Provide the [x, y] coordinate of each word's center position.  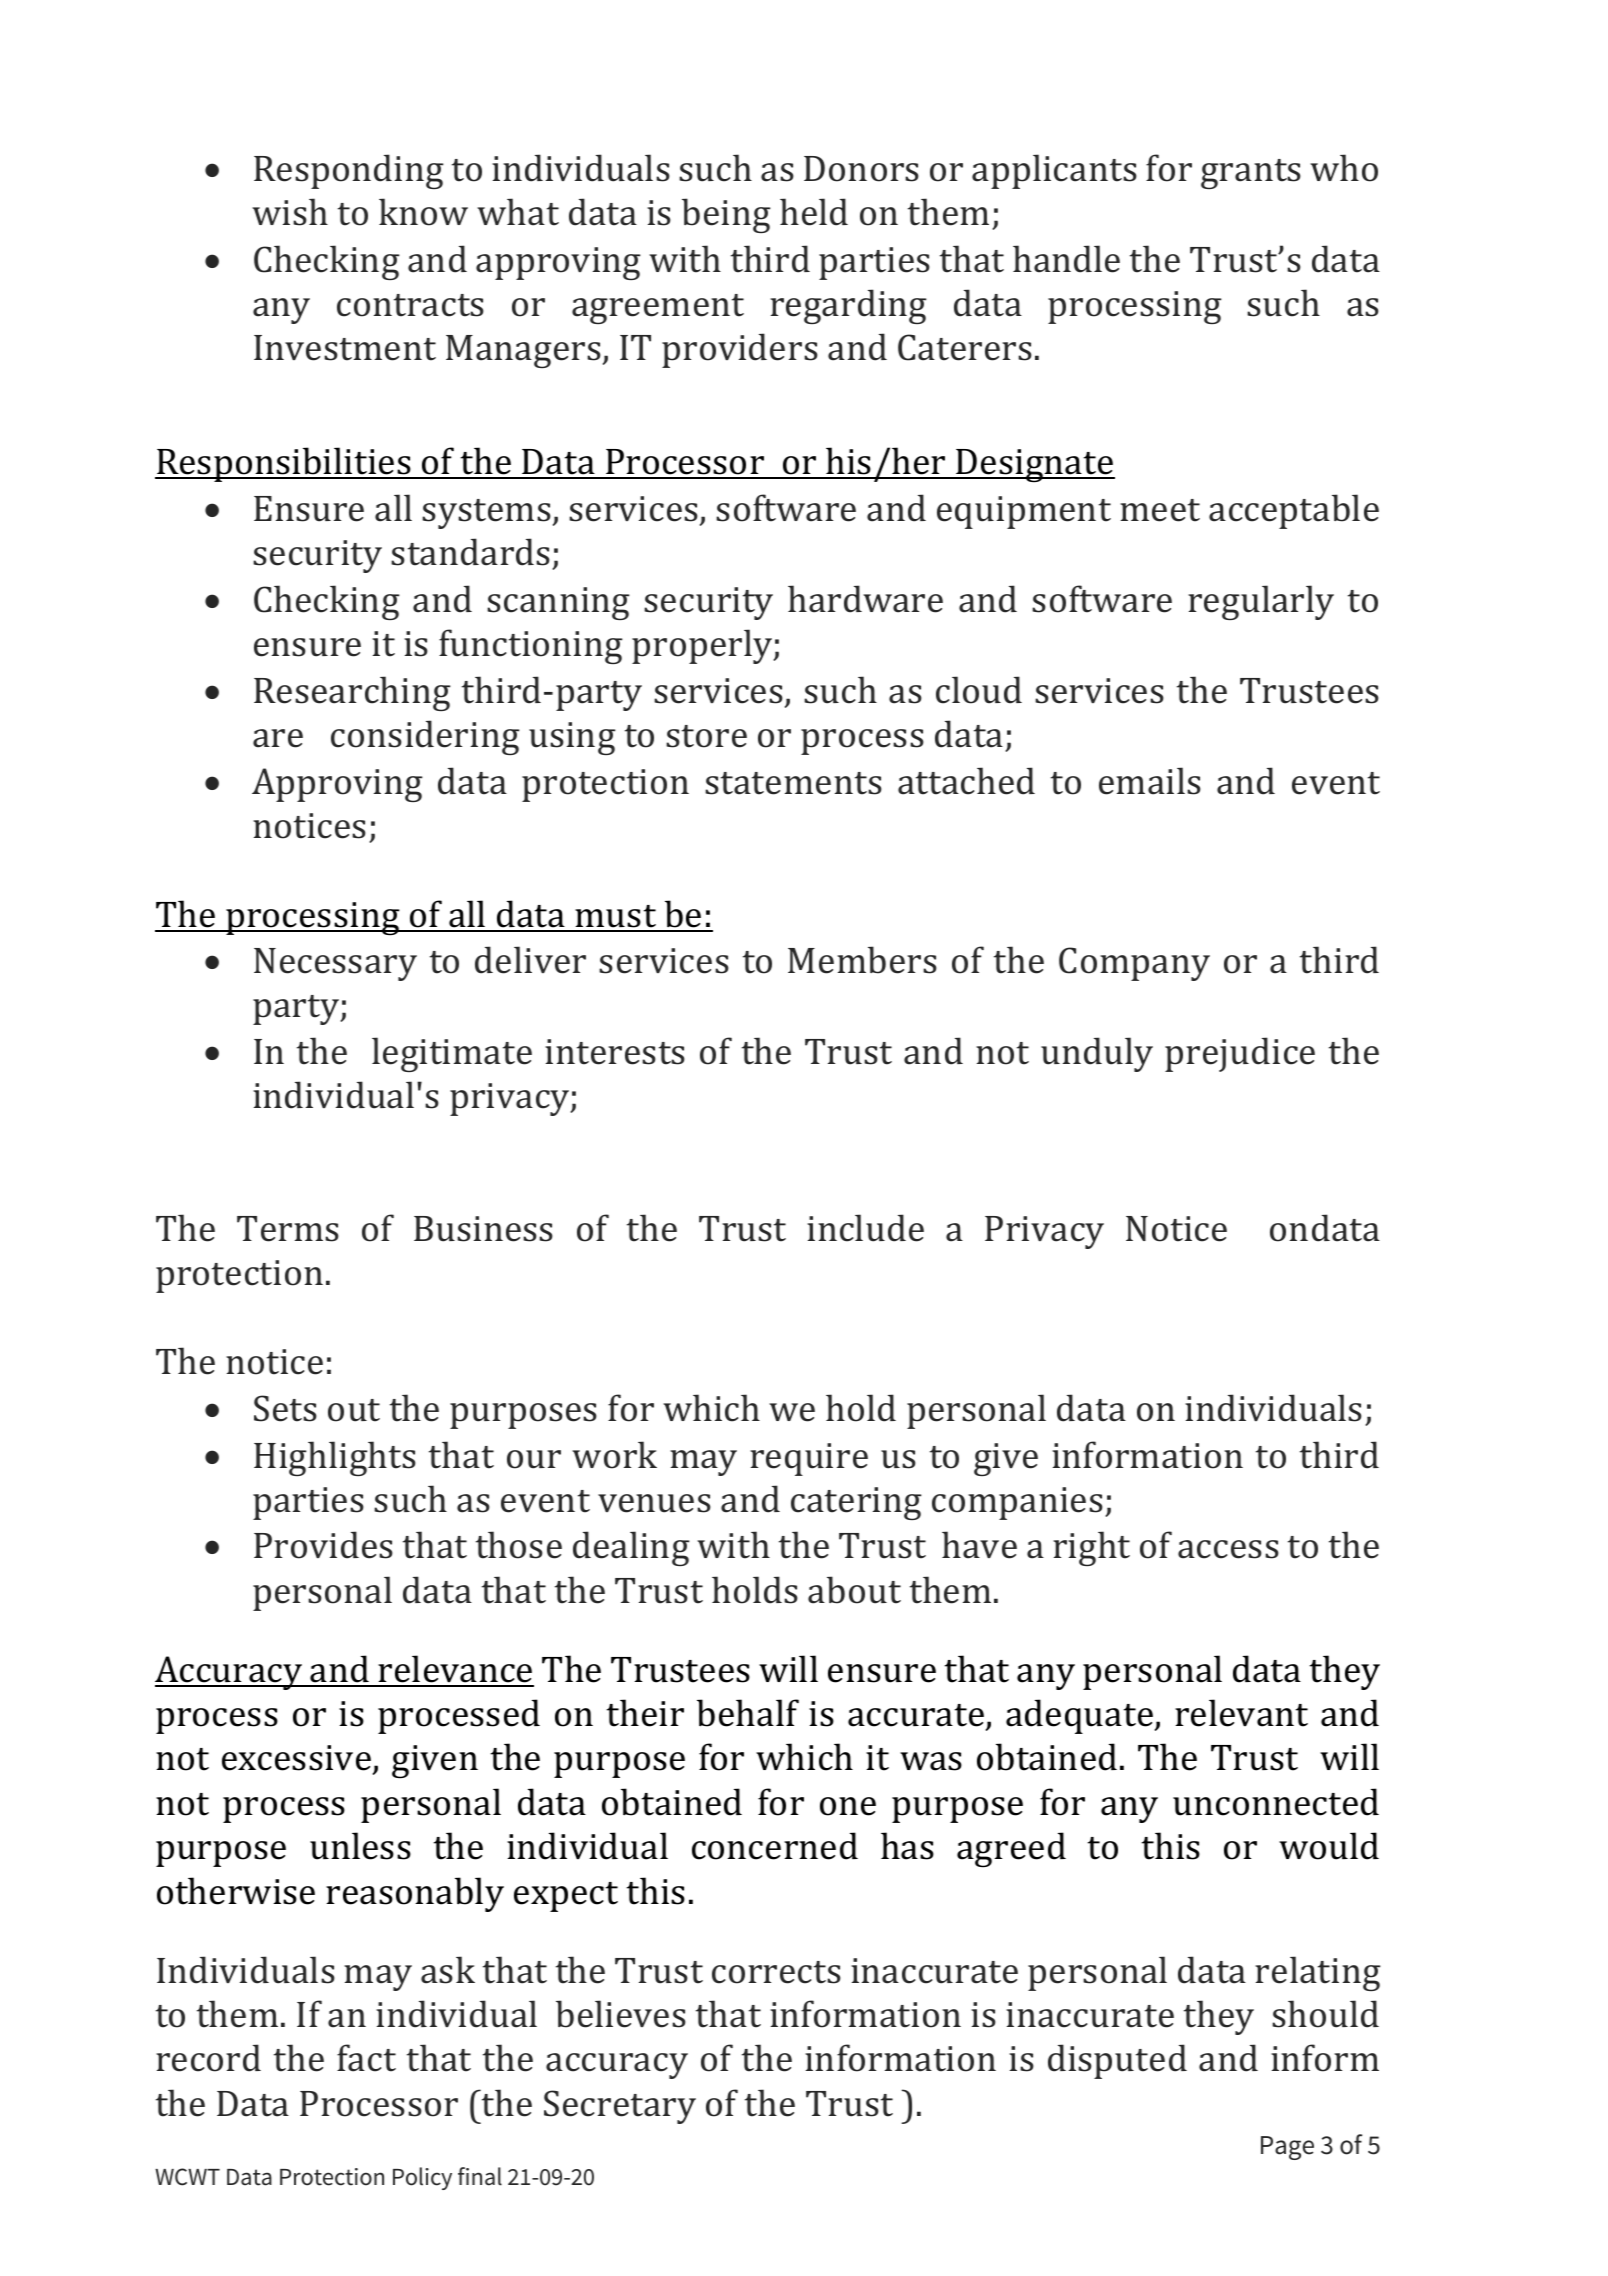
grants [1251, 174]
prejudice [1240, 1054]
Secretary [620, 2107]
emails [1150, 781]
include [865, 1228]
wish [290, 212]
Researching [352, 693]
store [706, 736]
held [814, 212]
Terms [288, 1229]
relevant [1241, 1713]
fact [366, 2058]
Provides [323, 1545]
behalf [748, 1713]
